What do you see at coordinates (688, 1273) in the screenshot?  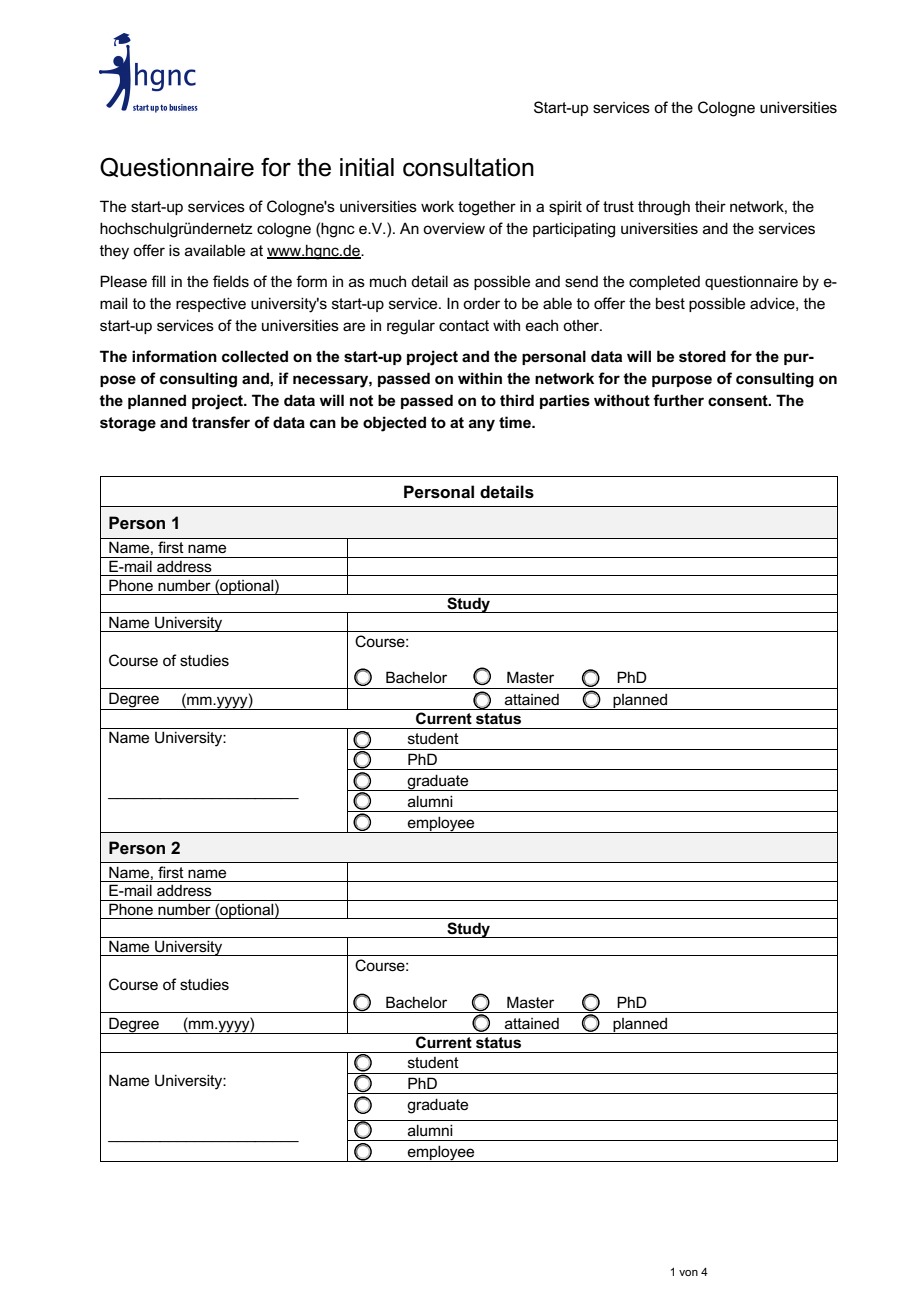 I see `von` at bounding box center [688, 1273].
